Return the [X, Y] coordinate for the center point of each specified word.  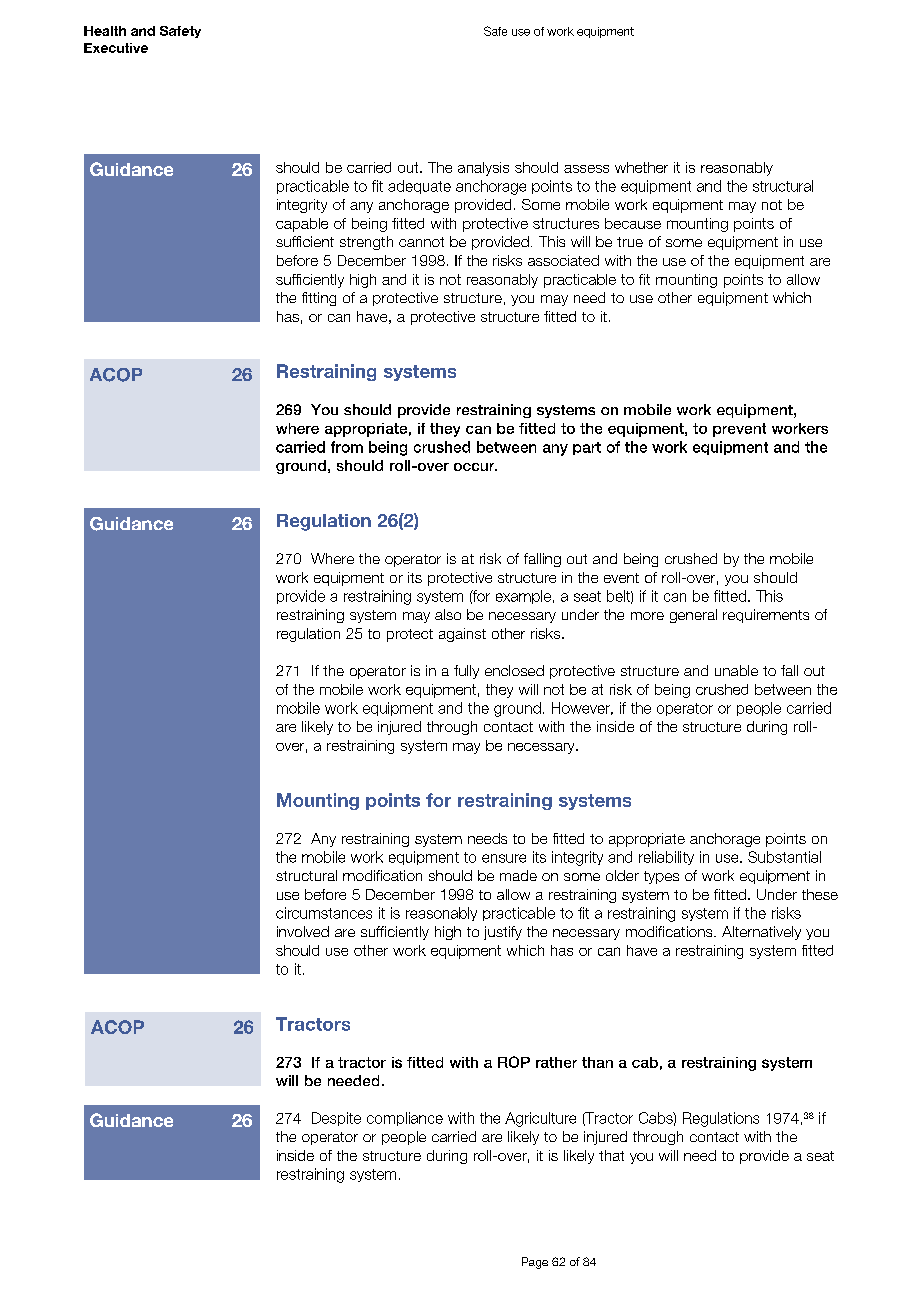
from [347, 447]
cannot [421, 242]
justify [503, 933]
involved [303, 931]
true [630, 242]
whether [641, 167]
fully [466, 672]
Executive [116, 48]
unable [736, 670]
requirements [766, 616]
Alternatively [761, 933]
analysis [483, 169]
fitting [319, 299]
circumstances [324, 913]
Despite [336, 1119]
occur [475, 467]
